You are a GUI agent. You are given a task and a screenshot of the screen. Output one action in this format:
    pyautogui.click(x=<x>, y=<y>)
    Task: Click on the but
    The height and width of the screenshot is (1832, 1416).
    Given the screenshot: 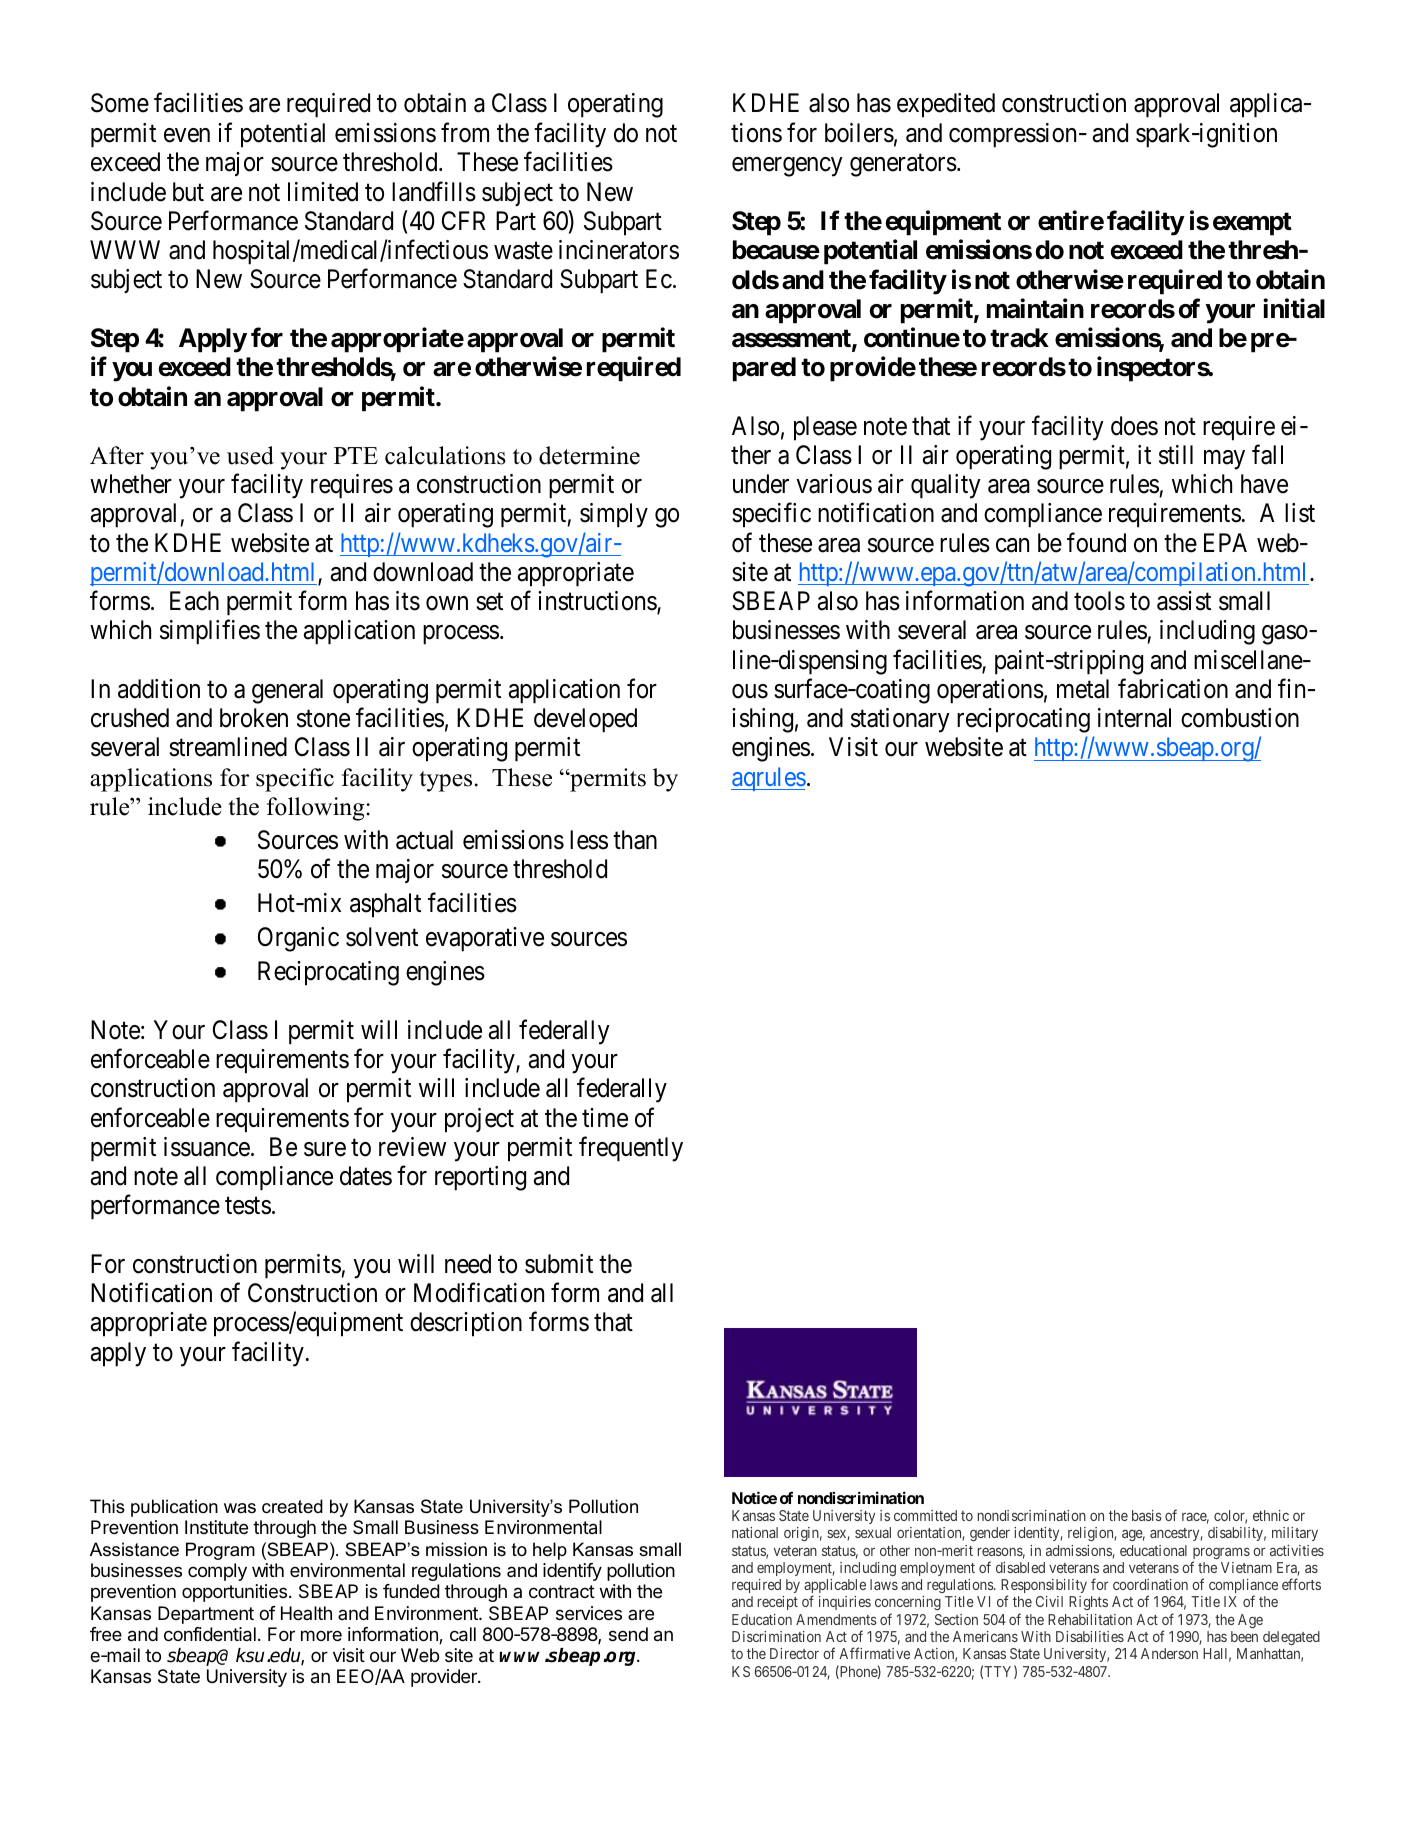 What is the action you would take?
    pyautogui.click(x=188, y=192)
